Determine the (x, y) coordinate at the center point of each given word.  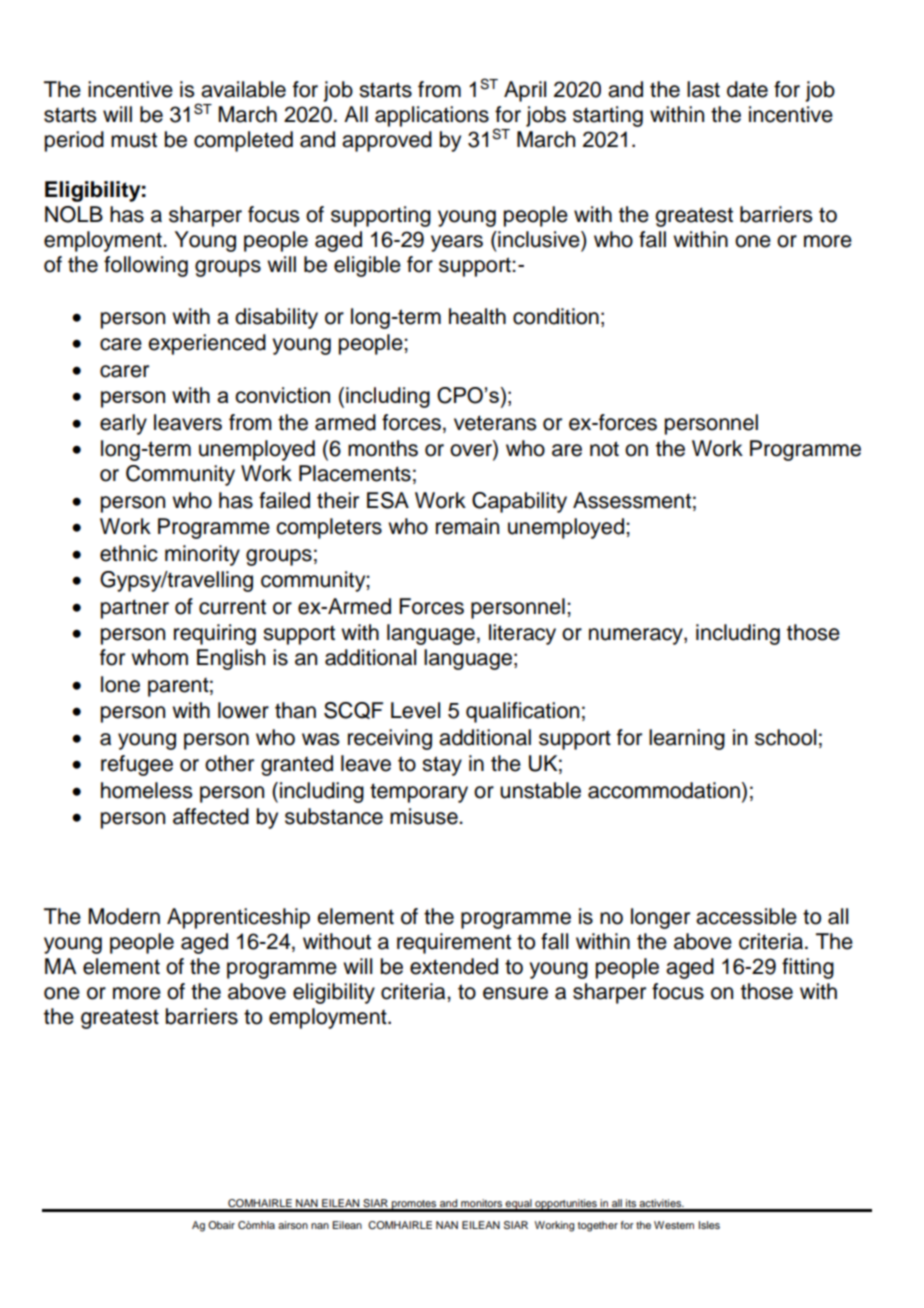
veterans (495, 423)
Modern (124, 916)
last (703, 89)
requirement (454, 943)
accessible (746, 916)
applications (432, 116)
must (134, 140)
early (123, 424)
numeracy (637, 636)
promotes (414, 1205)
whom (159, 657)
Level (415, 710)
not (604, 449)
